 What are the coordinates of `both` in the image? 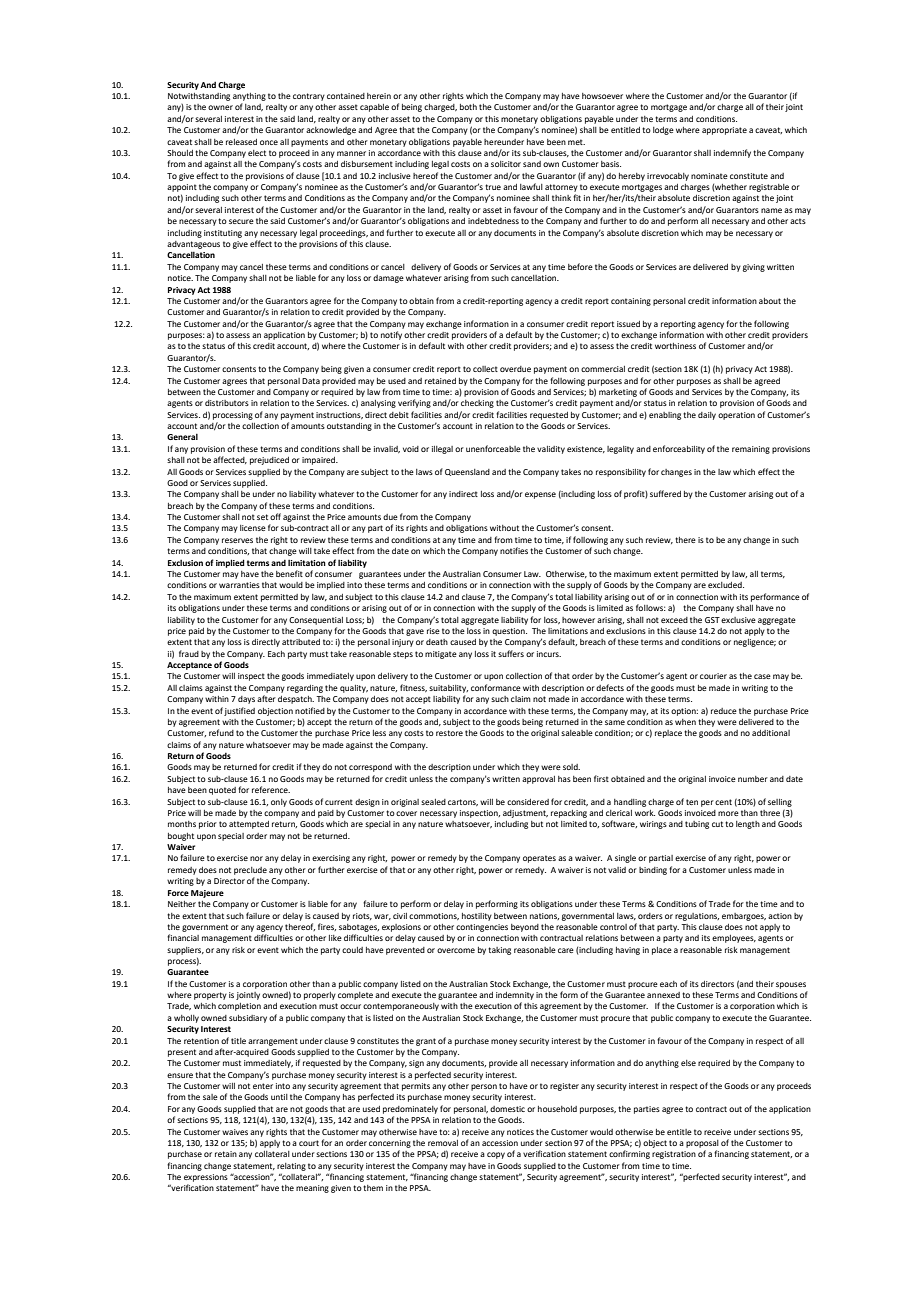 It's located at (468, 107).
